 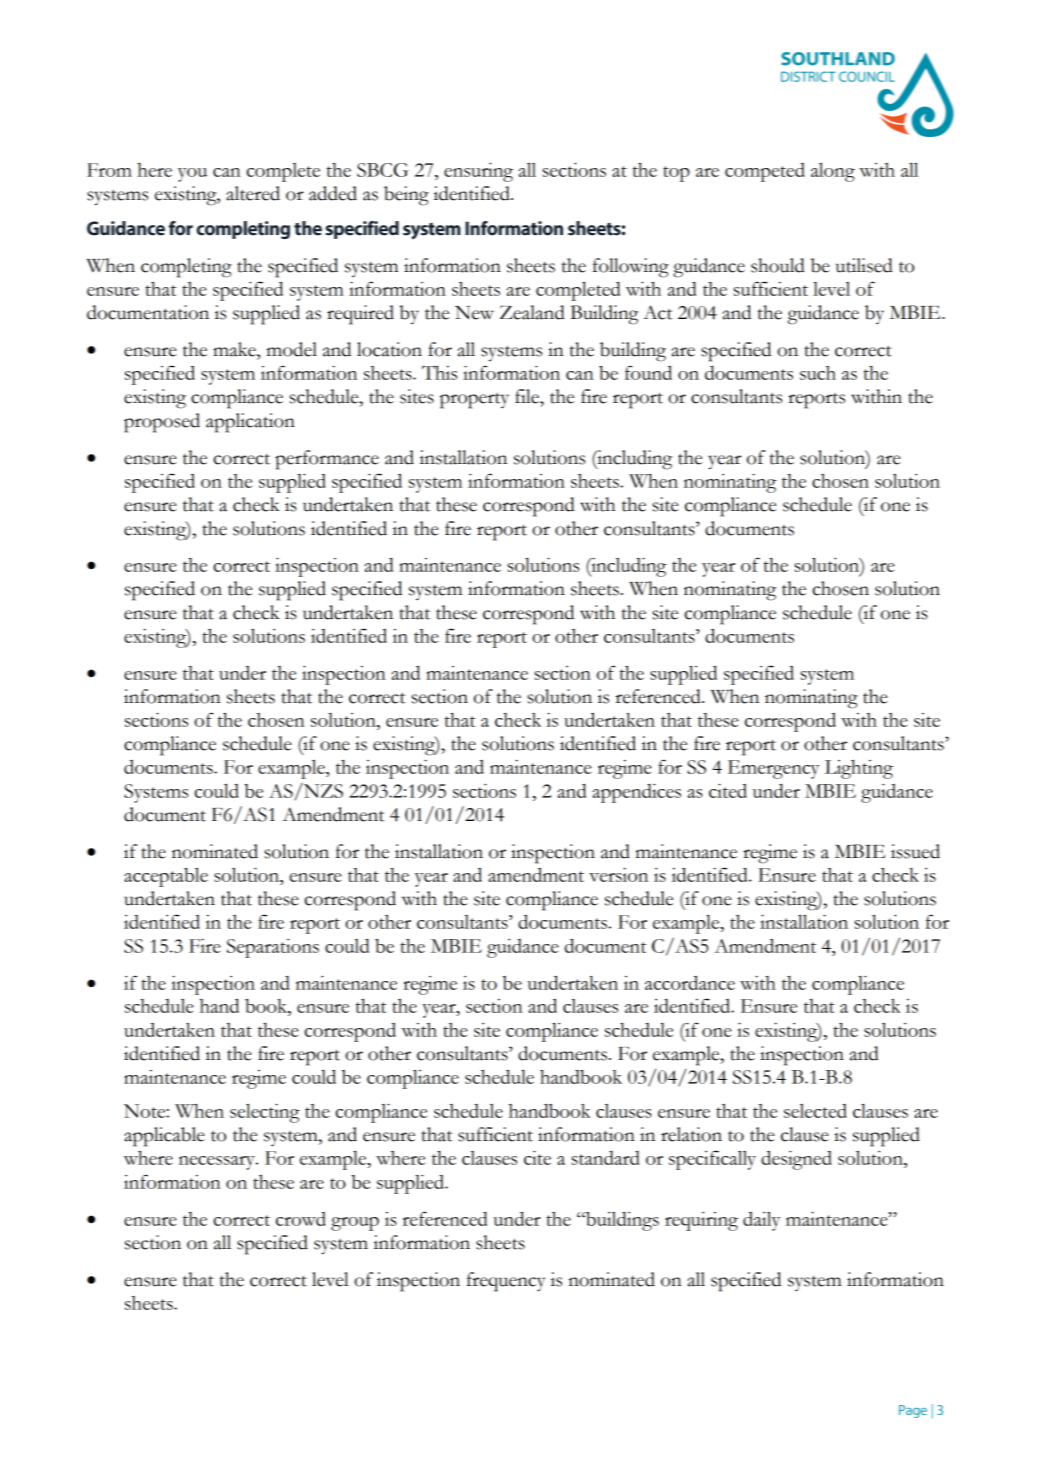 What do you see at coordinates (915, 851) in the screenshot?
I see `issued` at bounding box center [915, 851].
